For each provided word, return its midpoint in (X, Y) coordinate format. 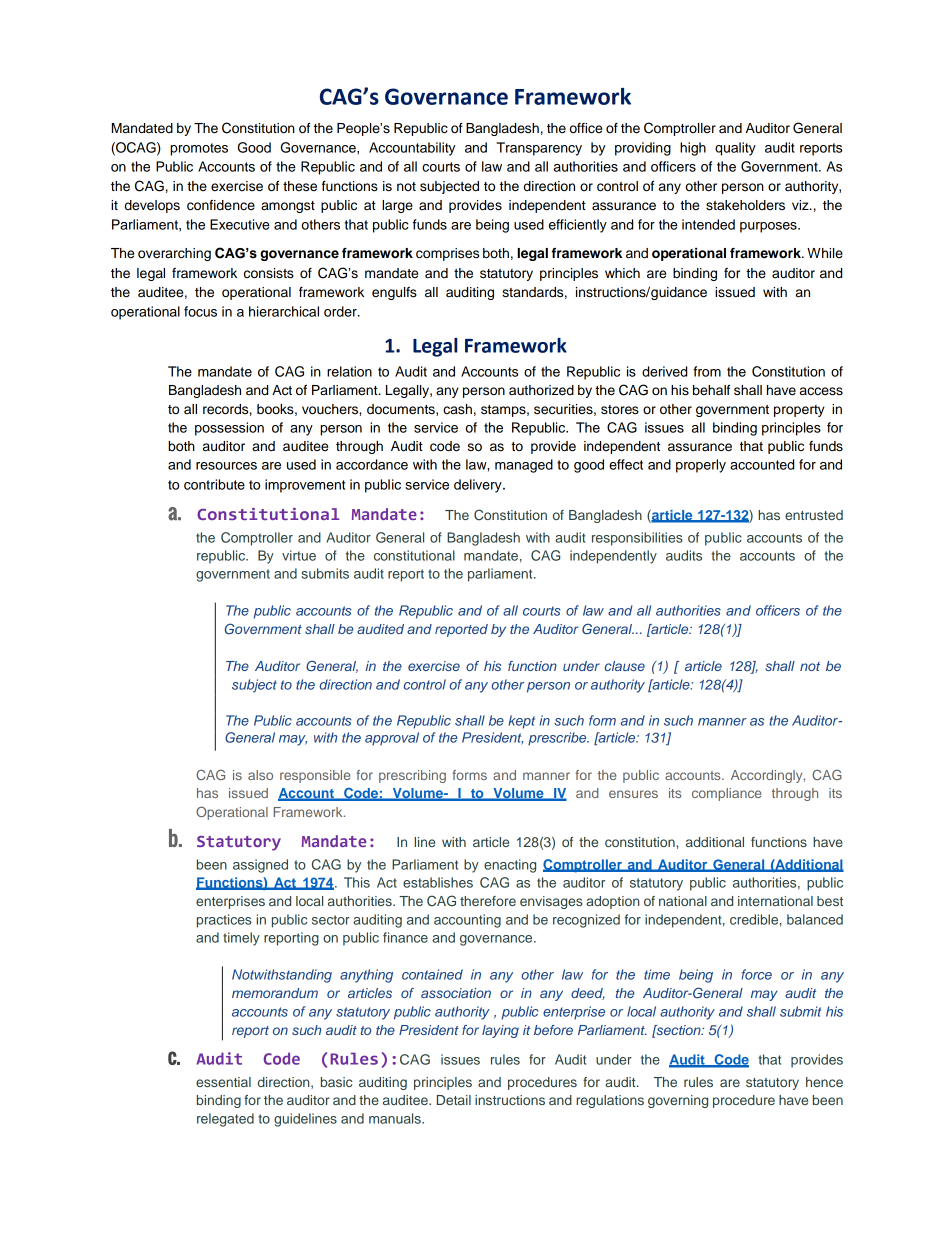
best (830, 901)
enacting (510, 866)
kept (521, 722)
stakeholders (745, 205)
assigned (260, 866)
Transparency (539, 149)
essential (223, 1082)
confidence (221, 205)
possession (229, 429)
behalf (711, 390)
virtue (299, 555)
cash (457, 409)
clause (625, 666)
